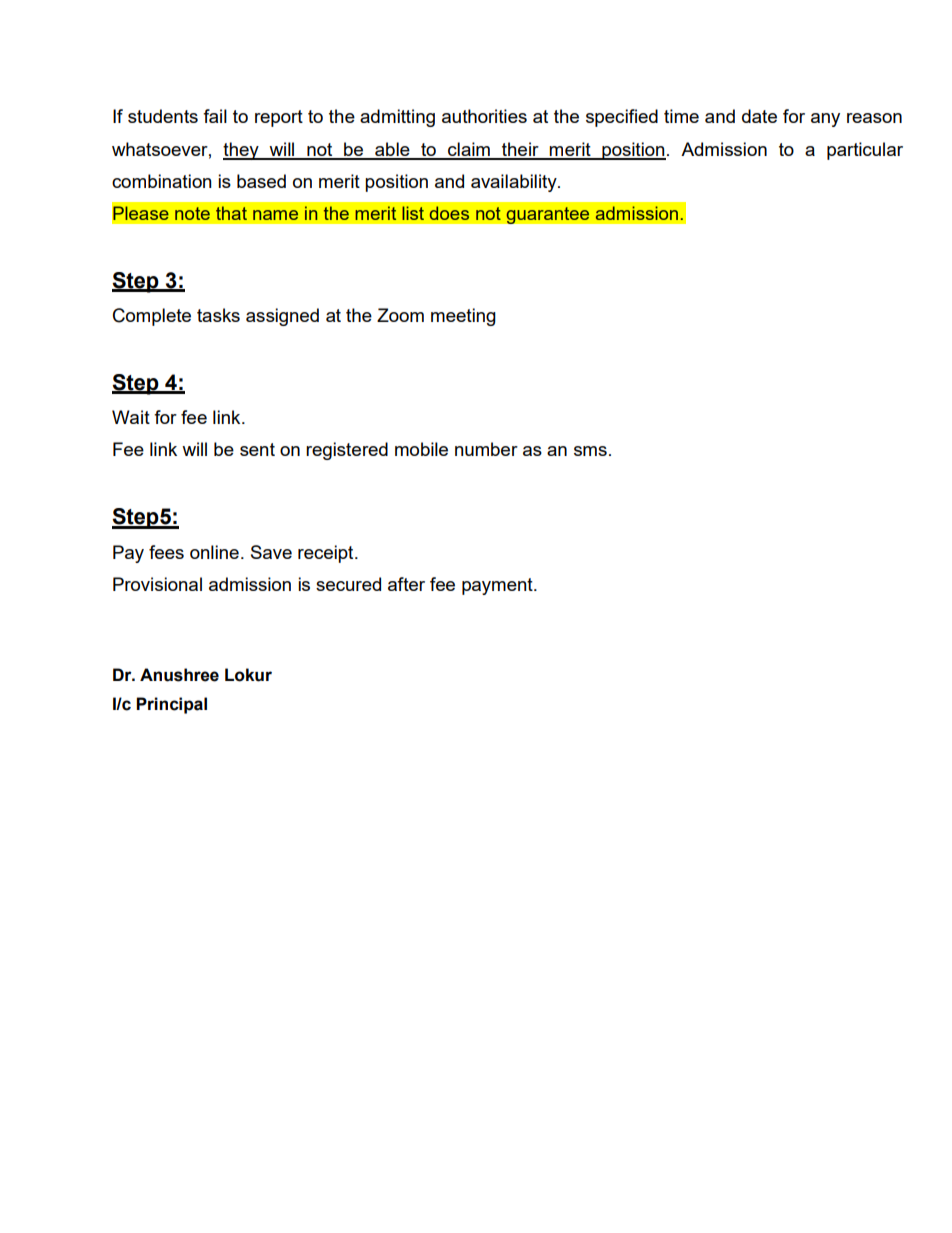  I want to click on that, so click(231, 213).
